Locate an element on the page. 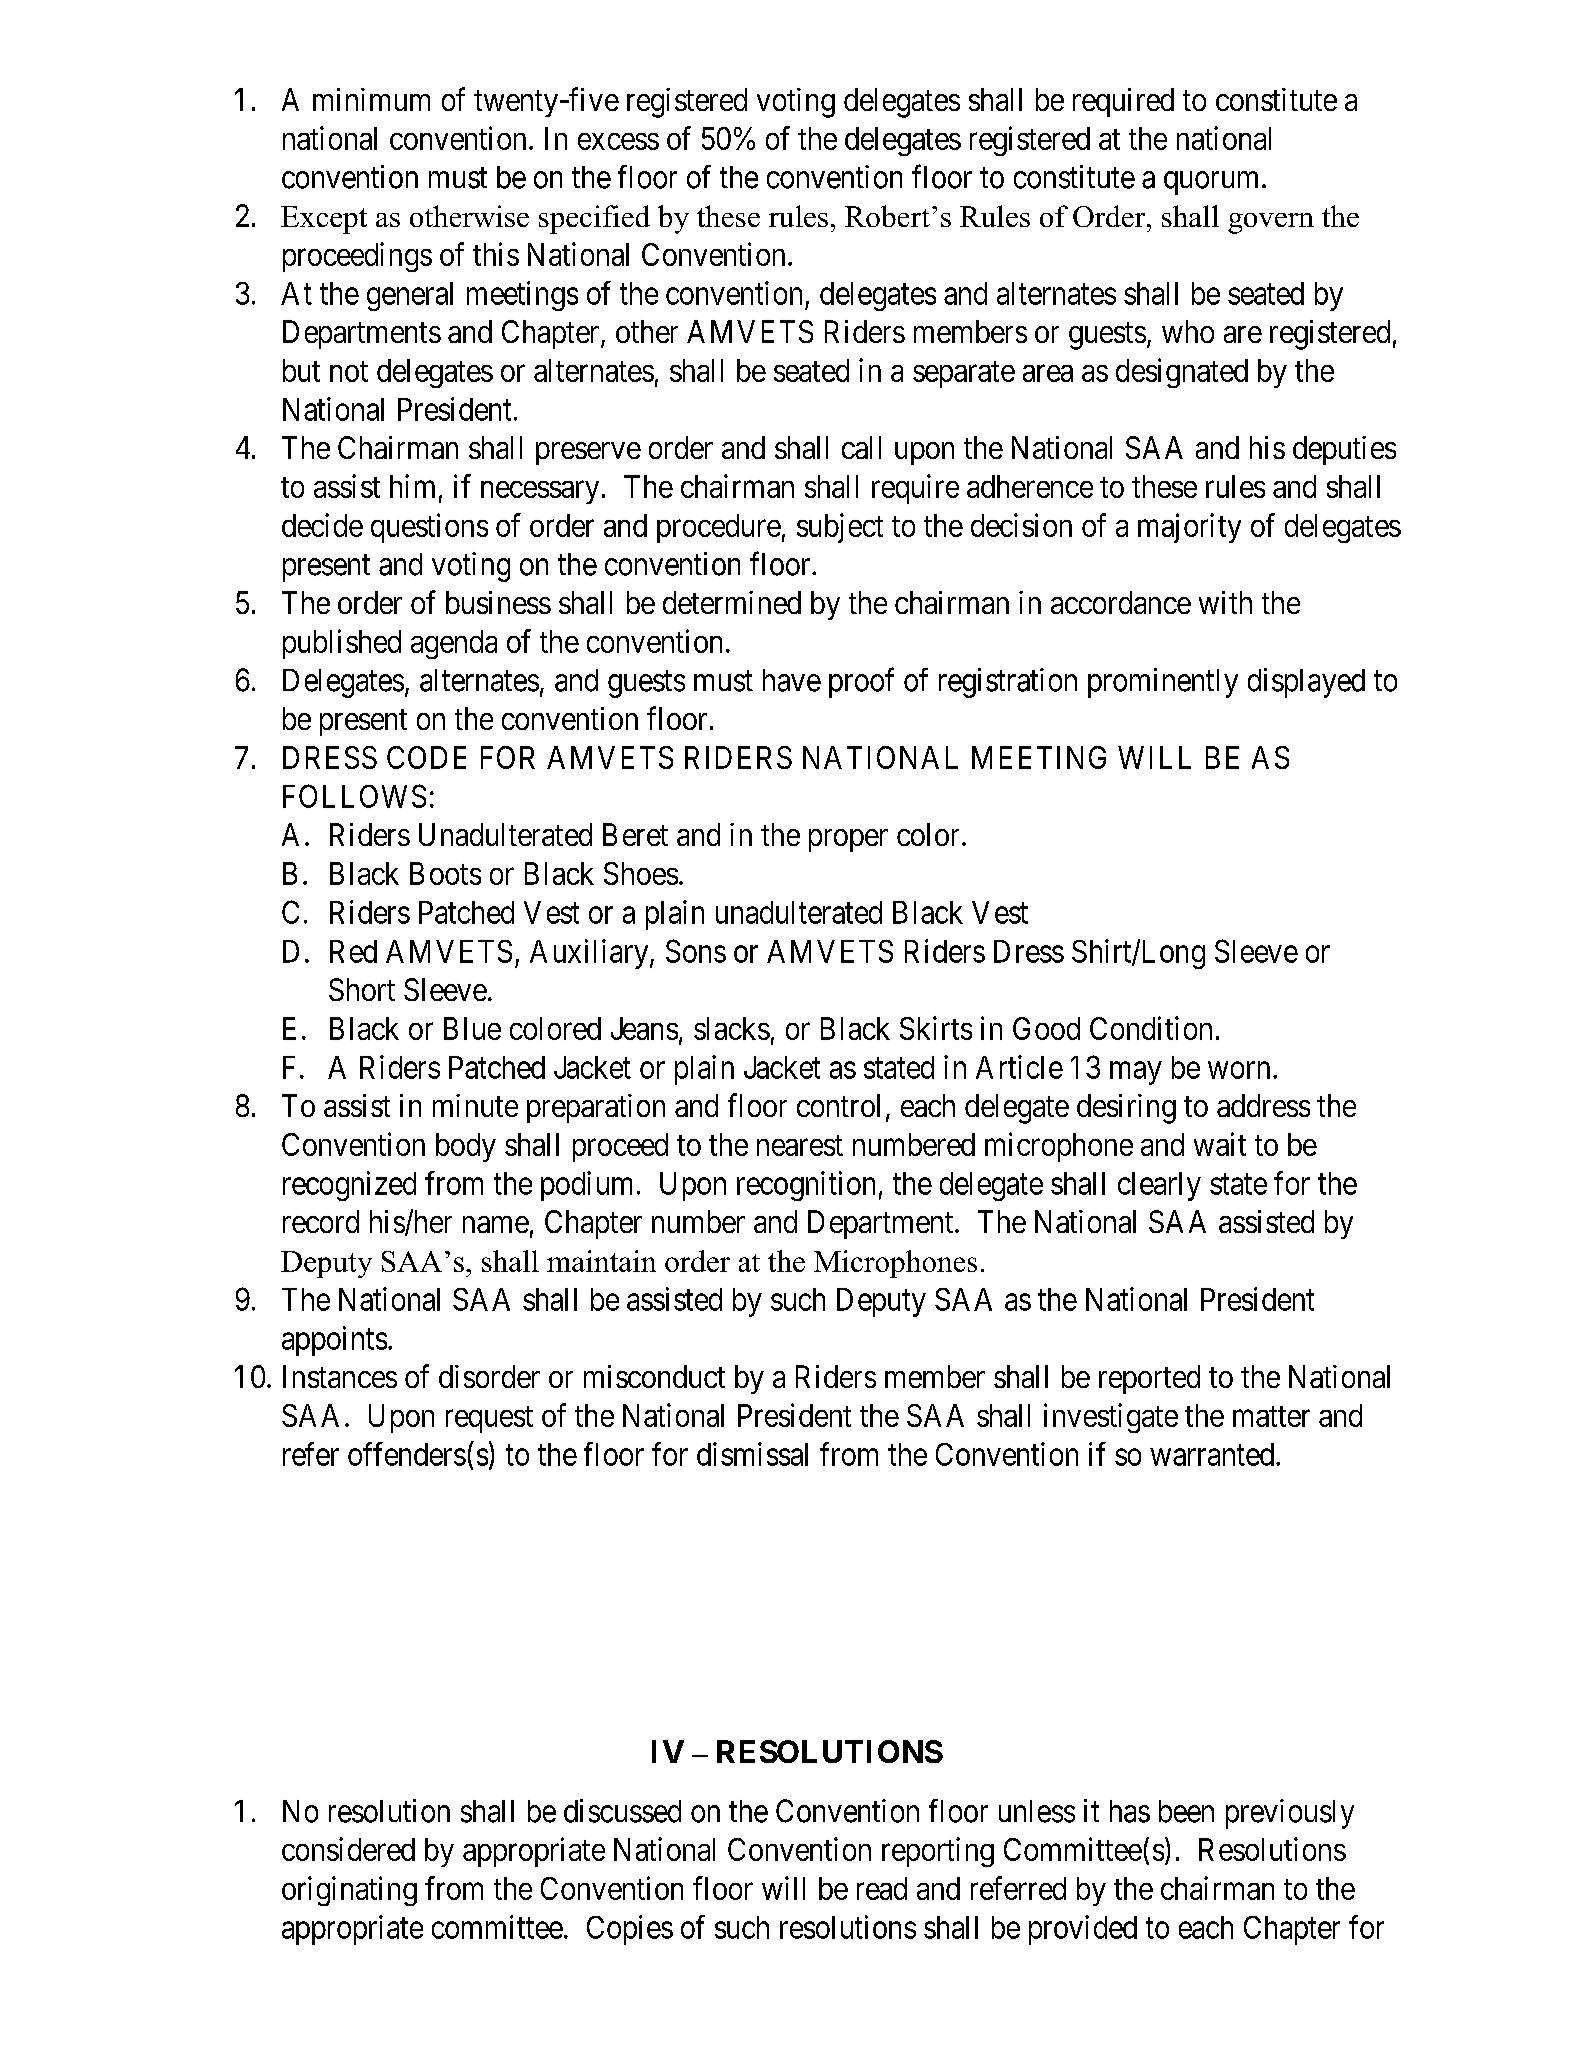  been is located at coordinates (1186, 1811).
